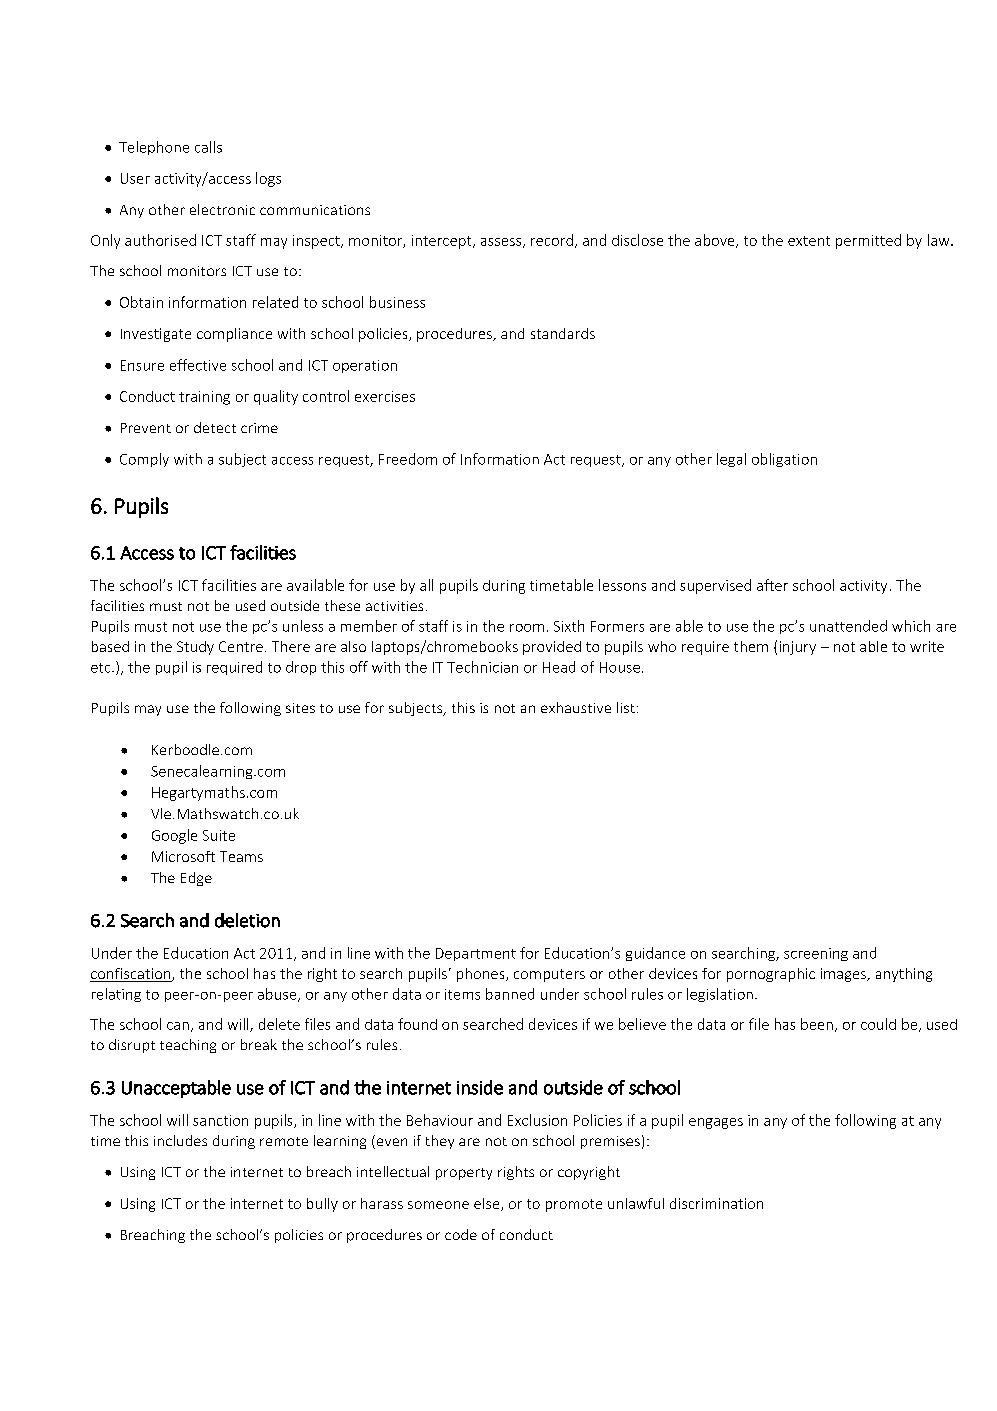 The height and width of the screenshot is (1411, 997). Describe the element at coordinates (716, 1203) in the screenshot. I see `discrimination` at that location.
